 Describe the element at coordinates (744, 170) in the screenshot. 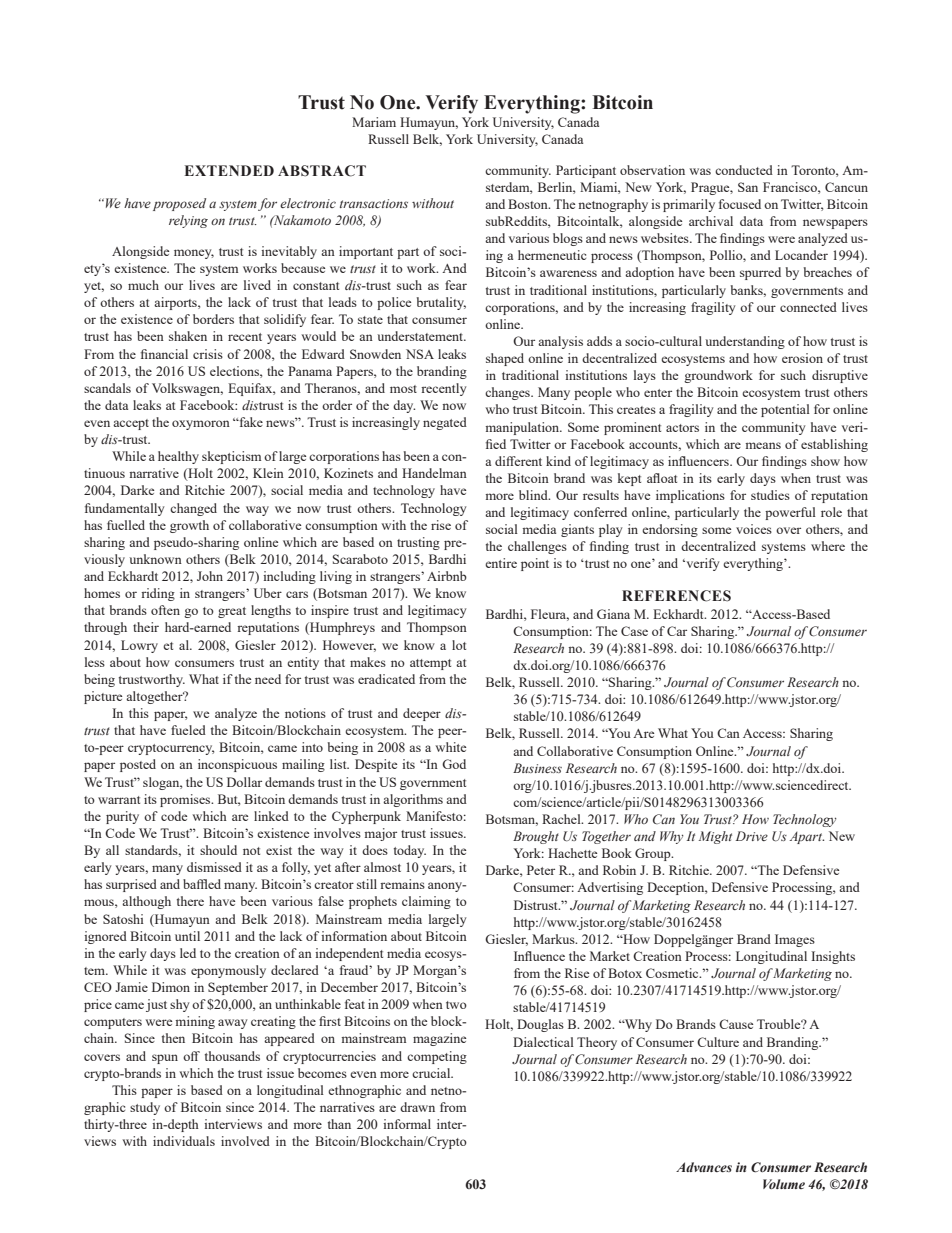

I see `conducted` at that location.
